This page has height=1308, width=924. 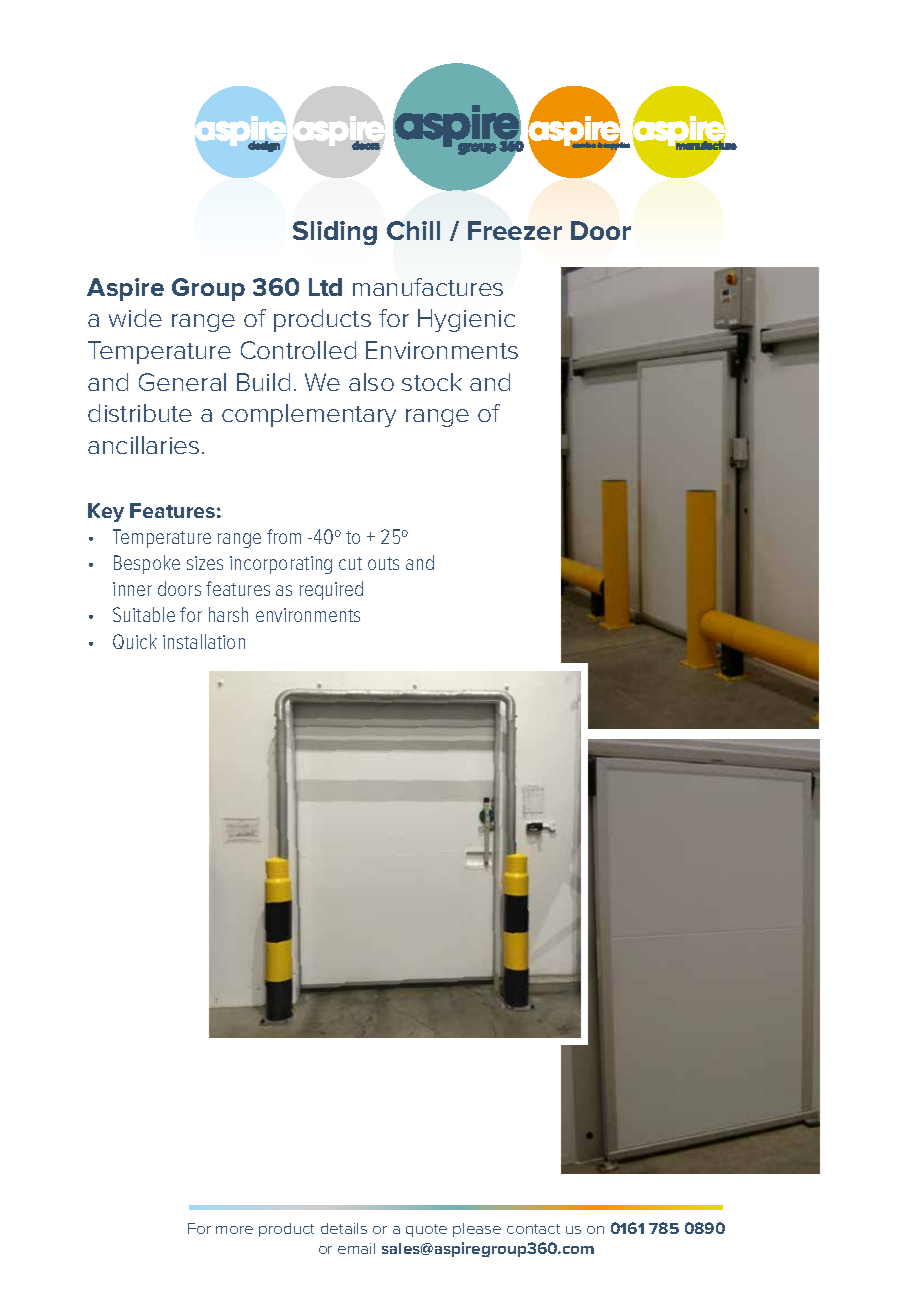 I want to click on more, so click(x=234, y=1230).
